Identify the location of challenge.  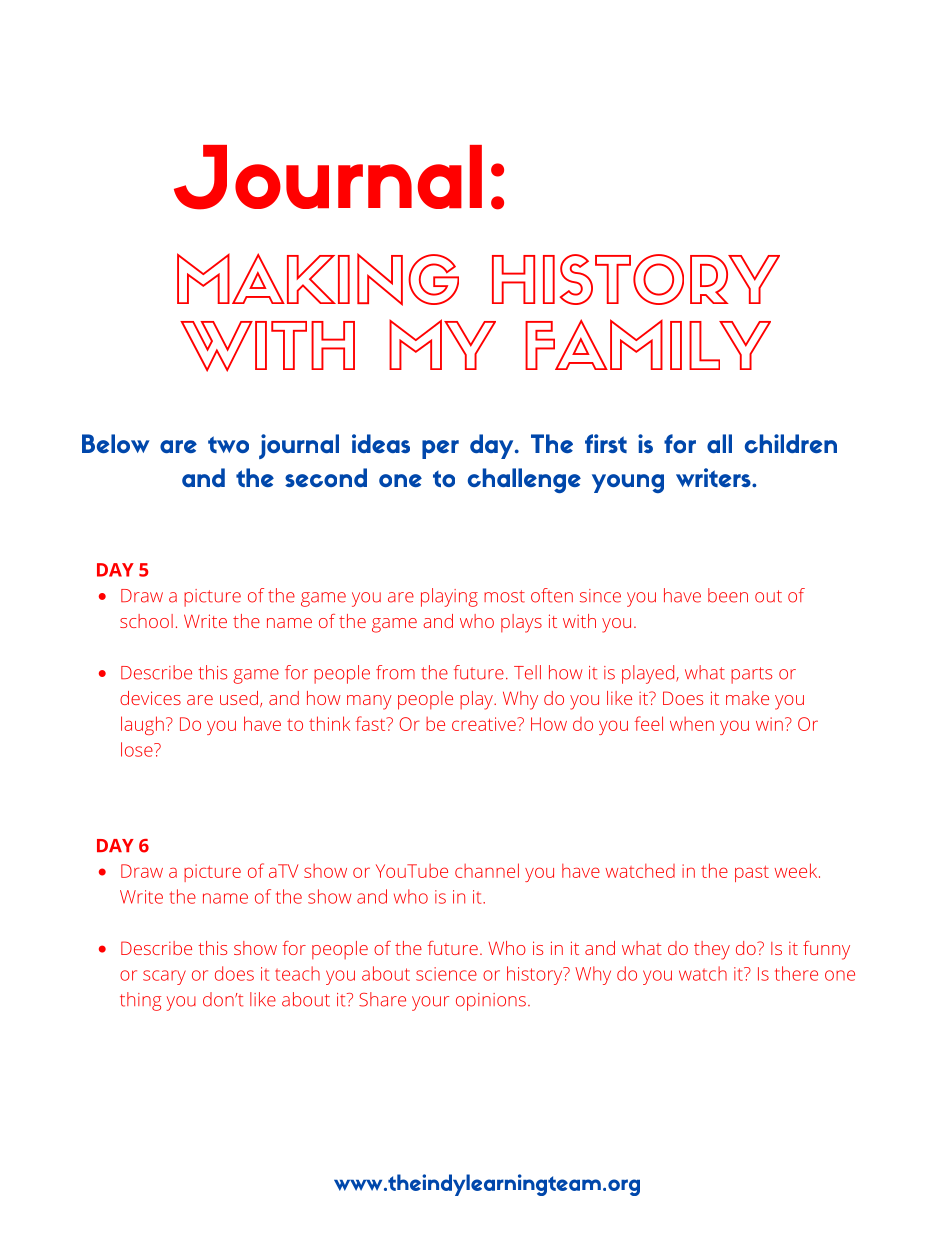
(524, 480).
